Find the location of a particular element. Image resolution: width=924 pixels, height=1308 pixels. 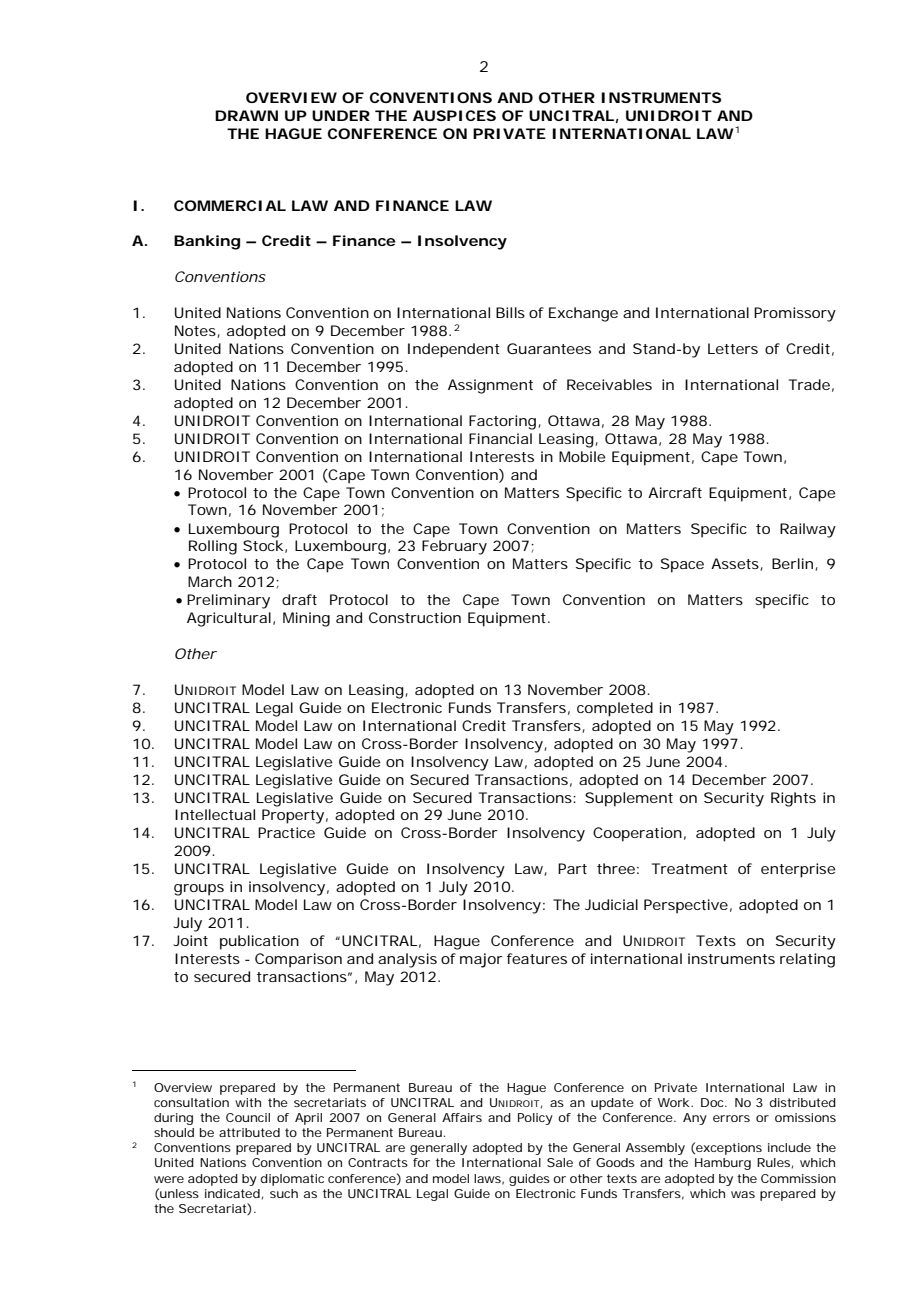

Promissory is located at coordinates (795, 314).
